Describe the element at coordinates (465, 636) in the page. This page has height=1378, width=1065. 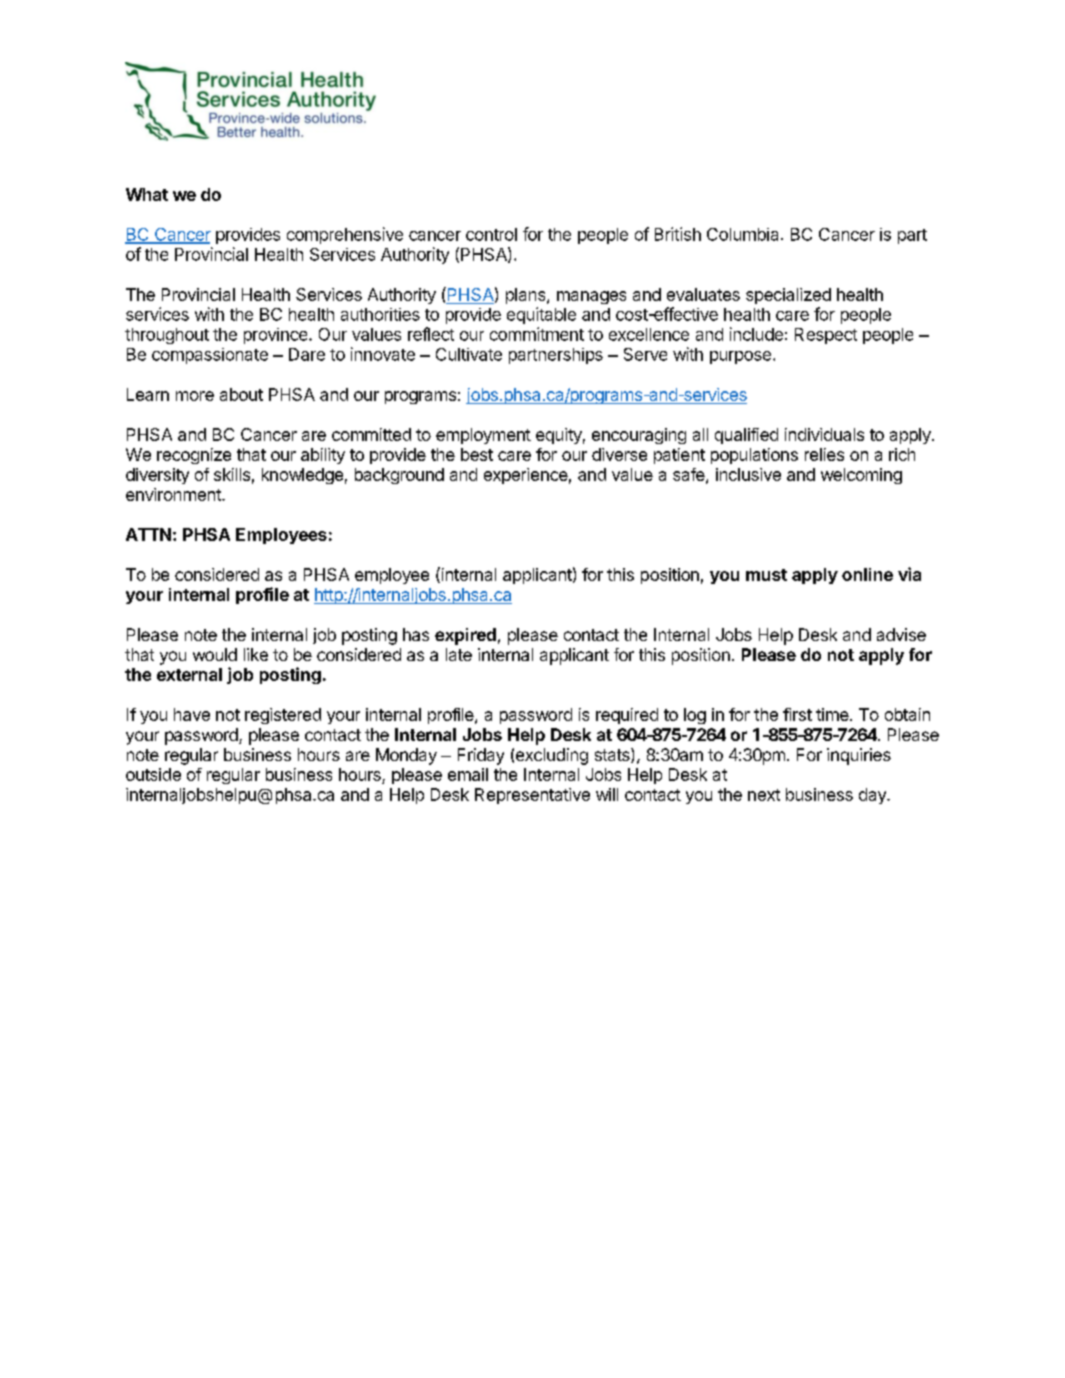
I see `expired` at that location.
